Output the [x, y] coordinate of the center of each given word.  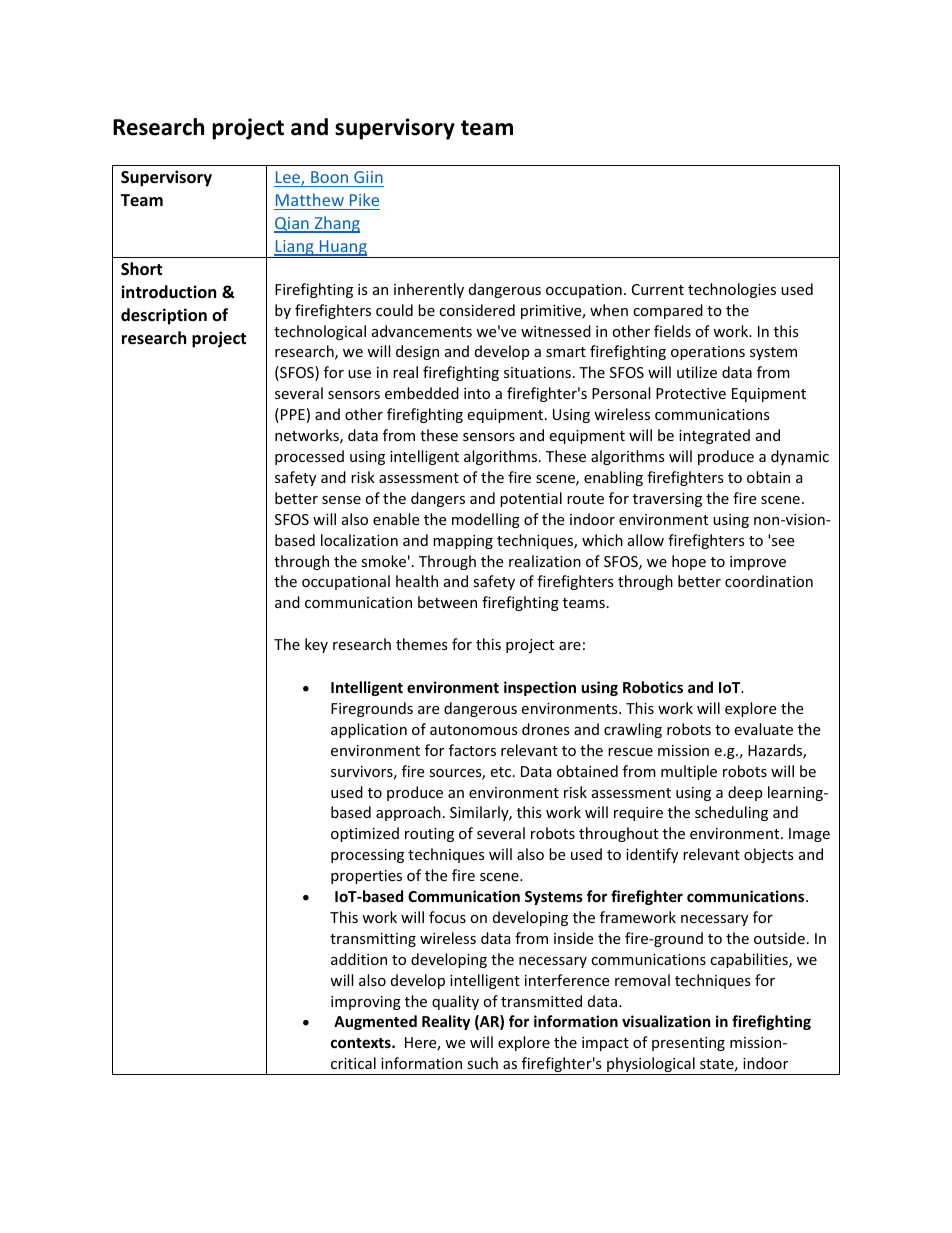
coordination [769, 581]
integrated [714, 436]
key [316, 645]
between [447, 602]
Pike [364, 199]
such [482, 1063]
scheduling [731, 813]
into [477, 393]
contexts [362, 1043]
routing [429, 835]
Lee [289, 178]
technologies [732, 290]
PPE [293, 414]
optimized [365, 834]
